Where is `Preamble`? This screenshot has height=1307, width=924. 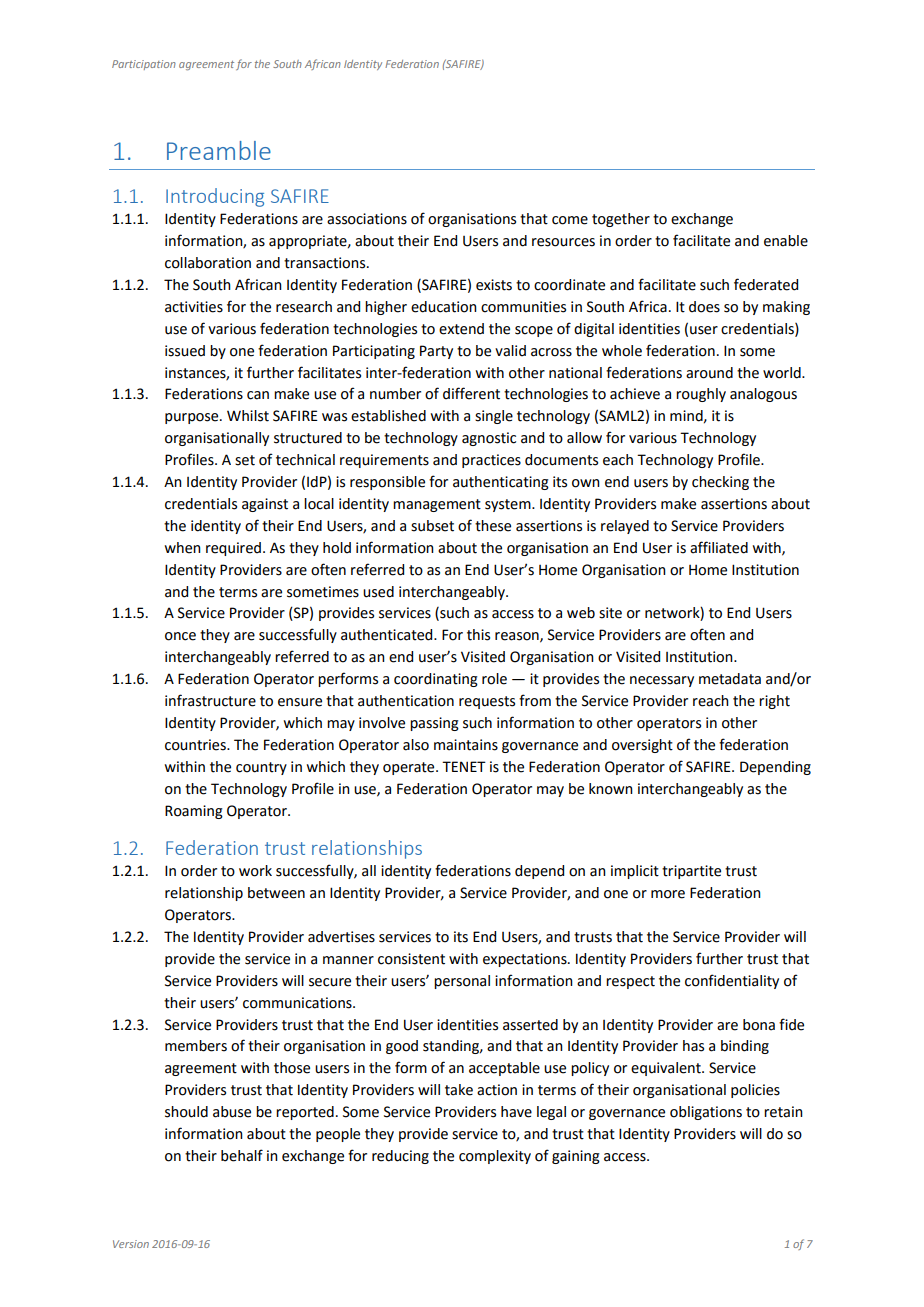
Preamble is located at coordinates (219, 150).
